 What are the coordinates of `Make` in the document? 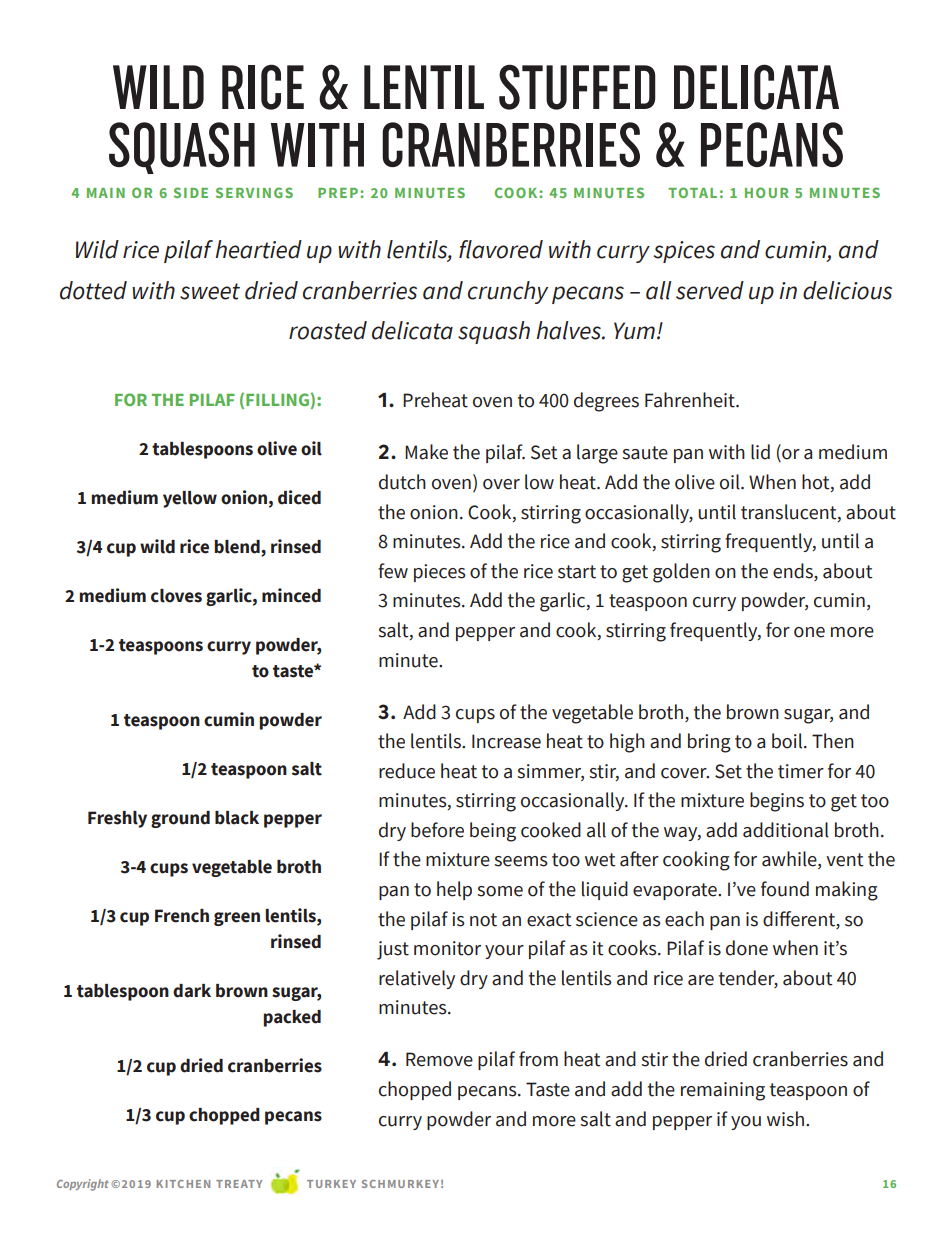 It's located at (426, 452).
